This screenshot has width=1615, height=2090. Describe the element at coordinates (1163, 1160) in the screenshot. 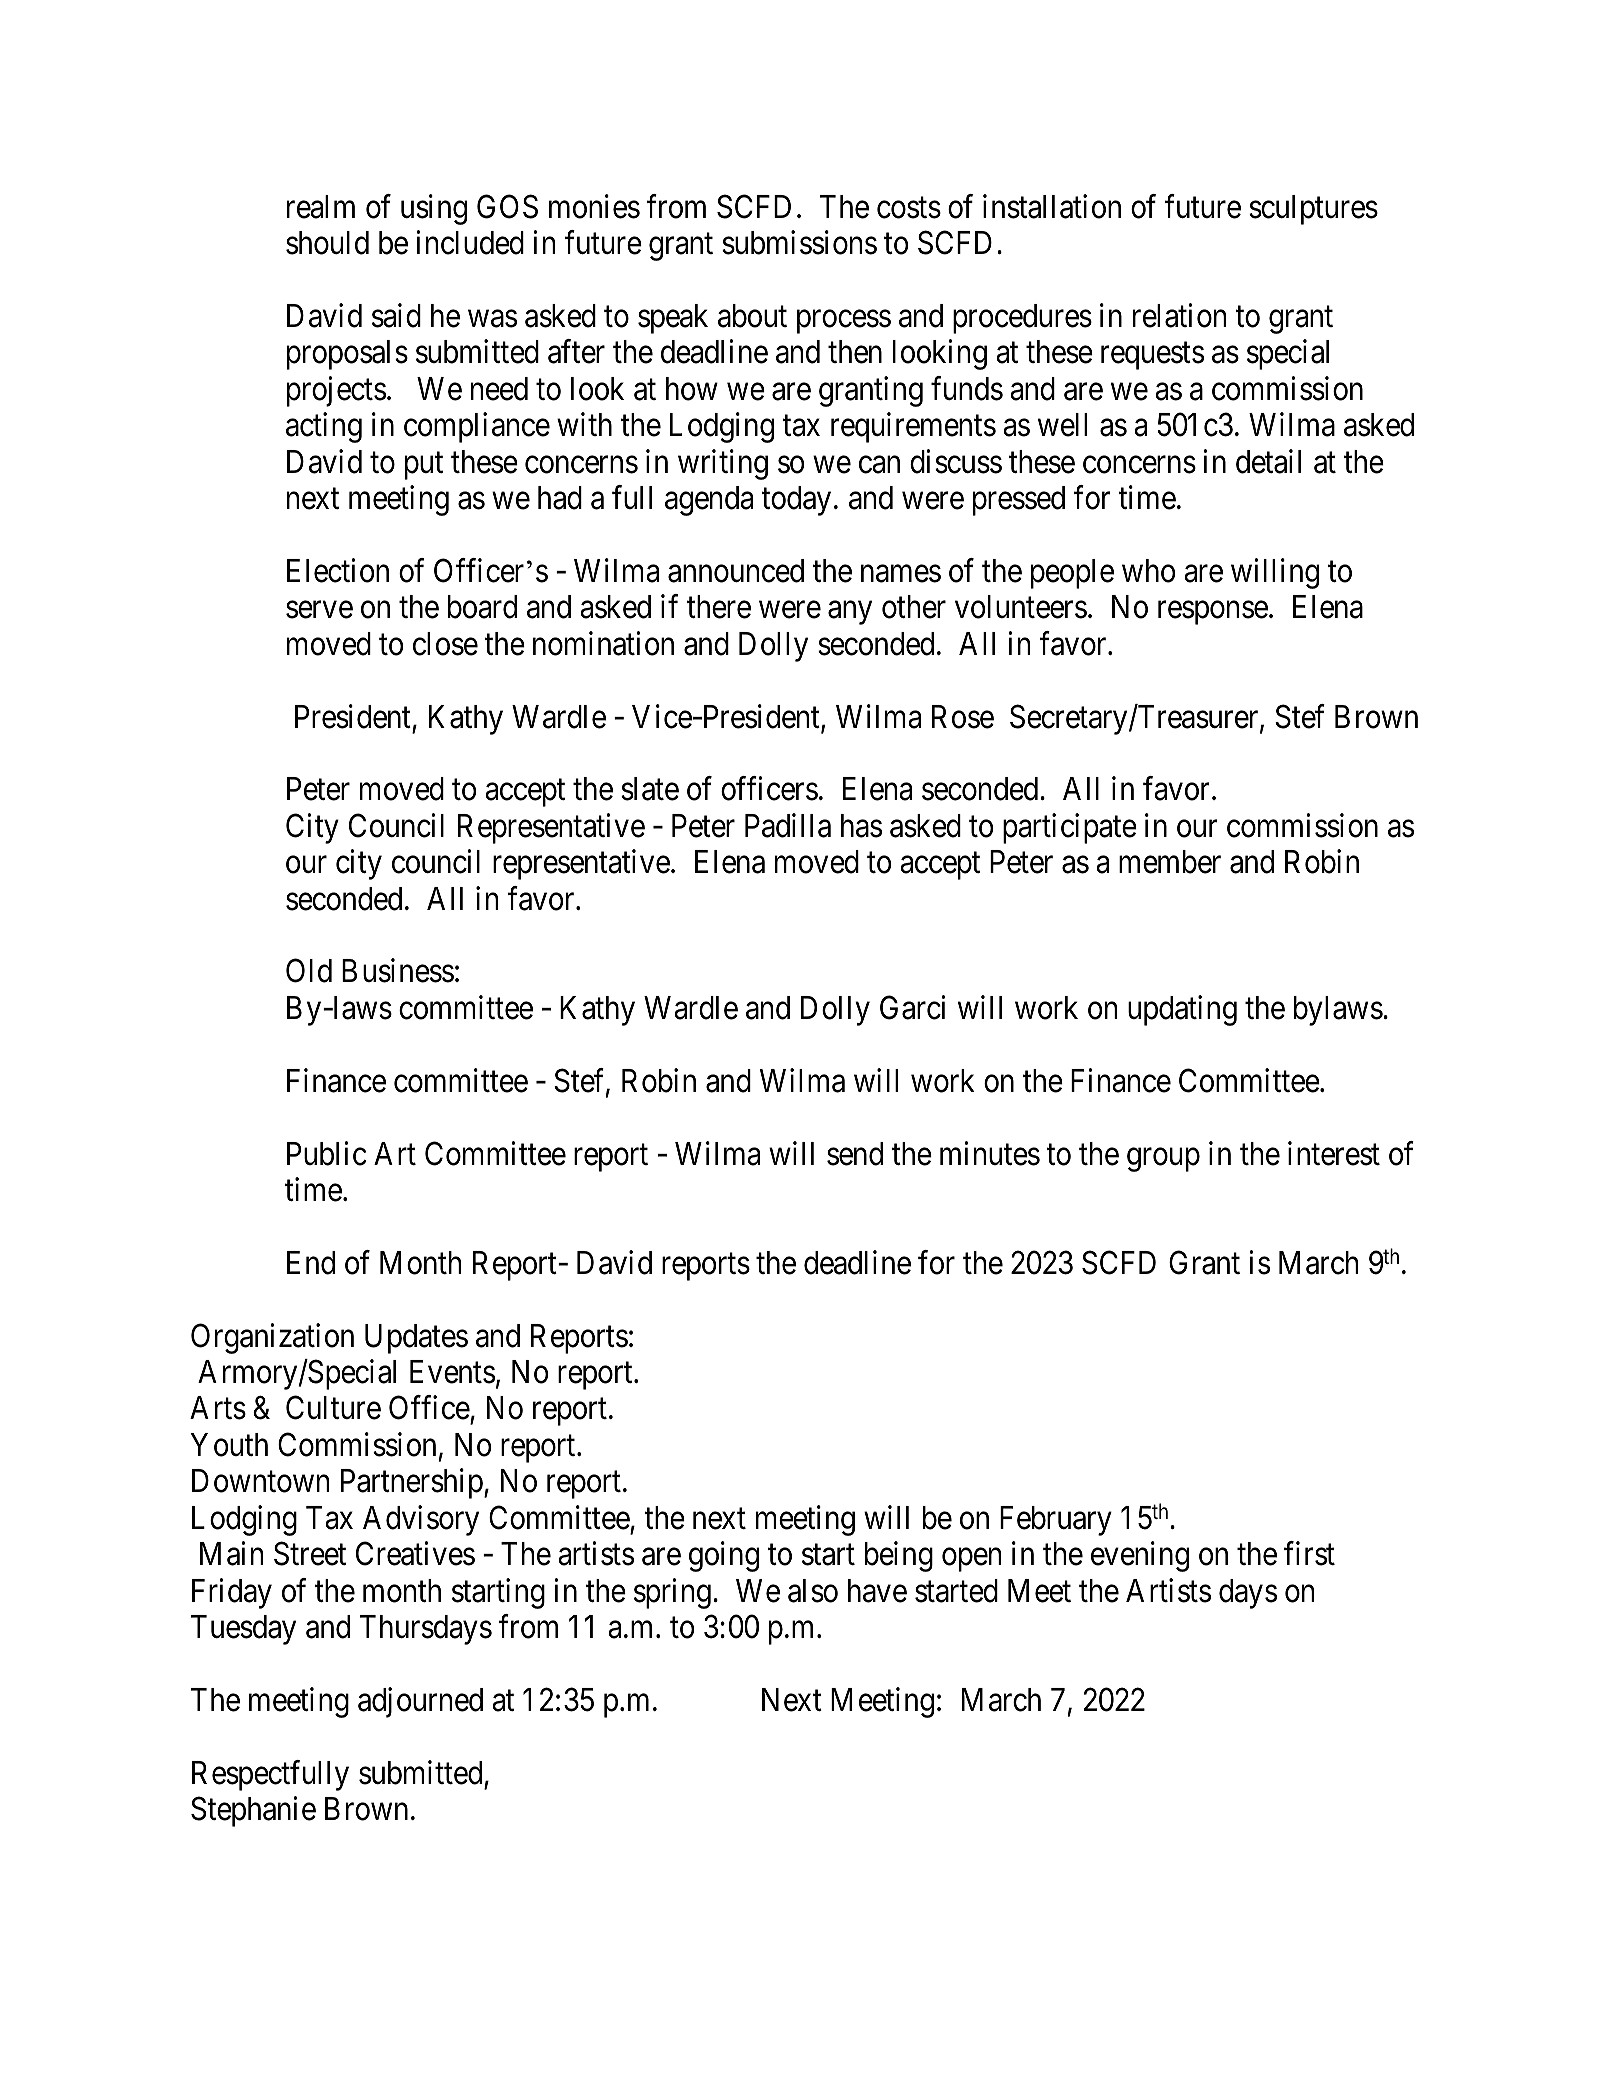

I see `group` at that location.
